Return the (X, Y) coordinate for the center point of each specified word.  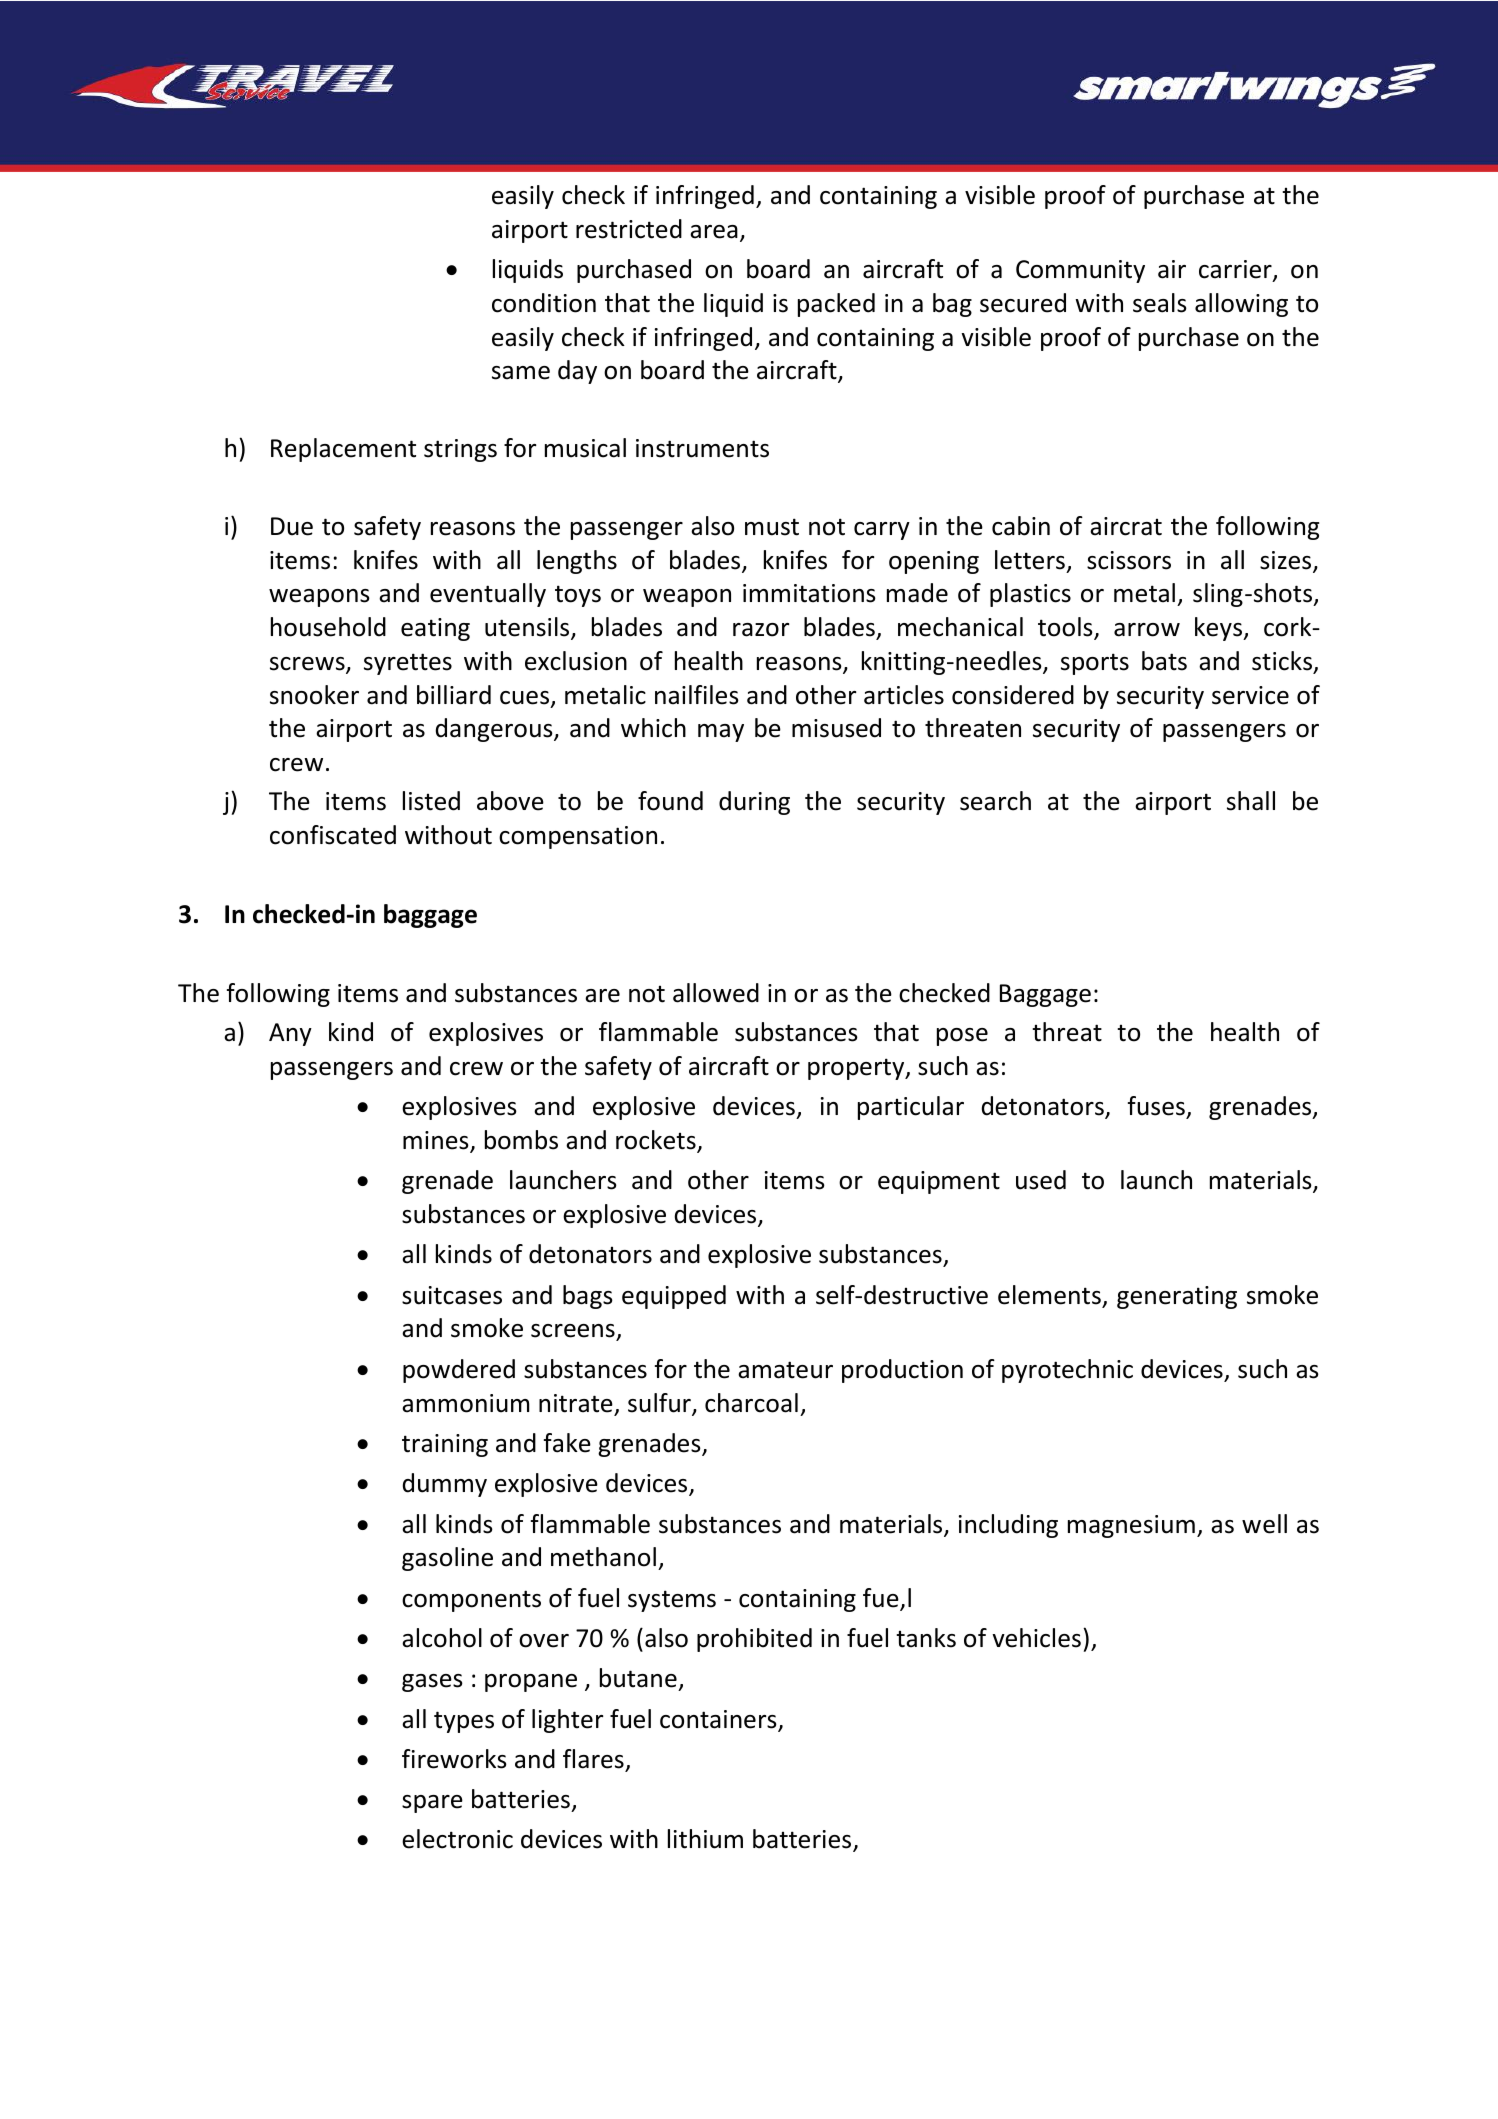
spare (432, 1804)
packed (836, 305)
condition (544, 303)
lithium (705, 1839)
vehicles (1036, 1638)
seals (1160, 303)
